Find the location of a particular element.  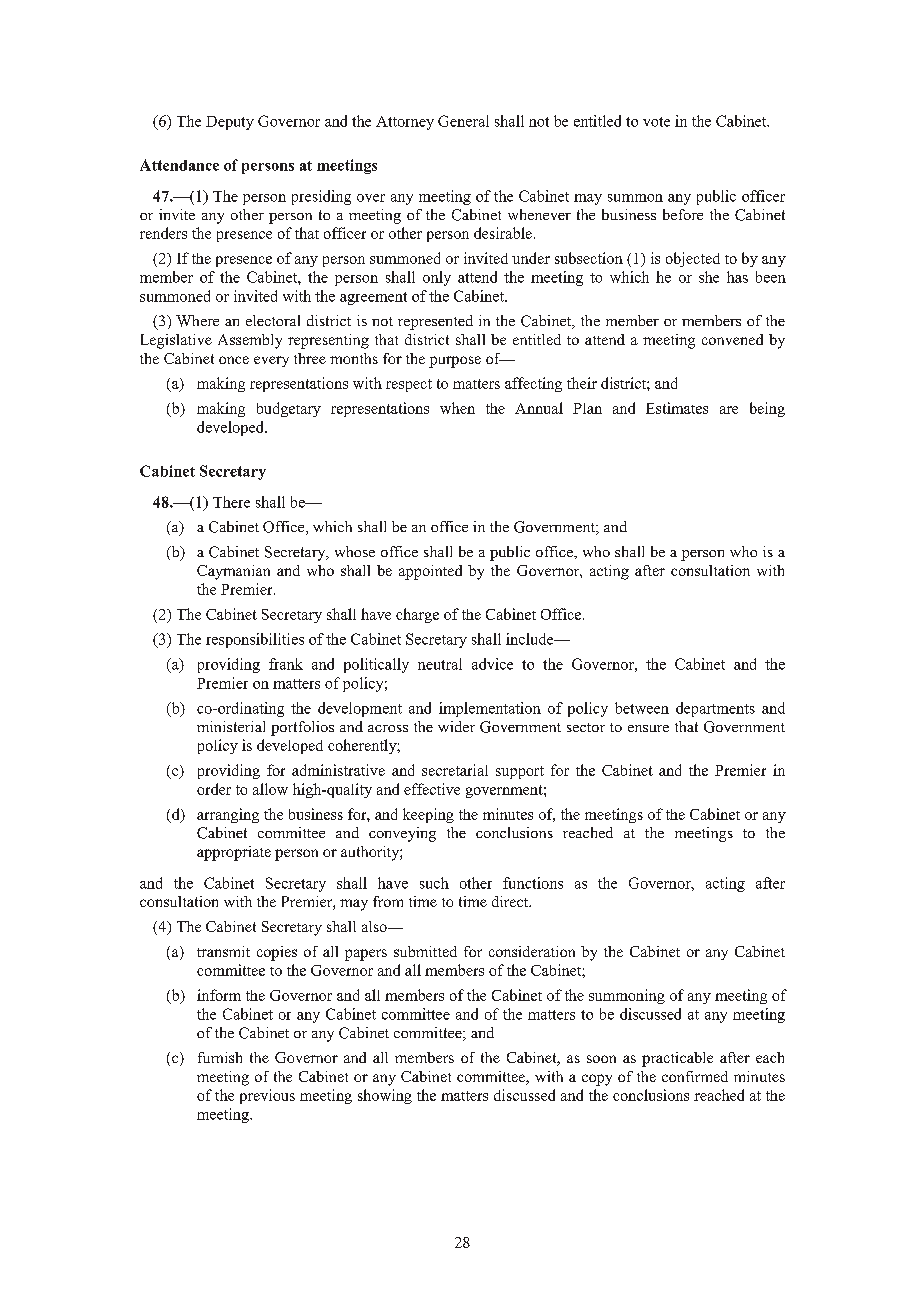

functions is located at coordinates (533, 883).
